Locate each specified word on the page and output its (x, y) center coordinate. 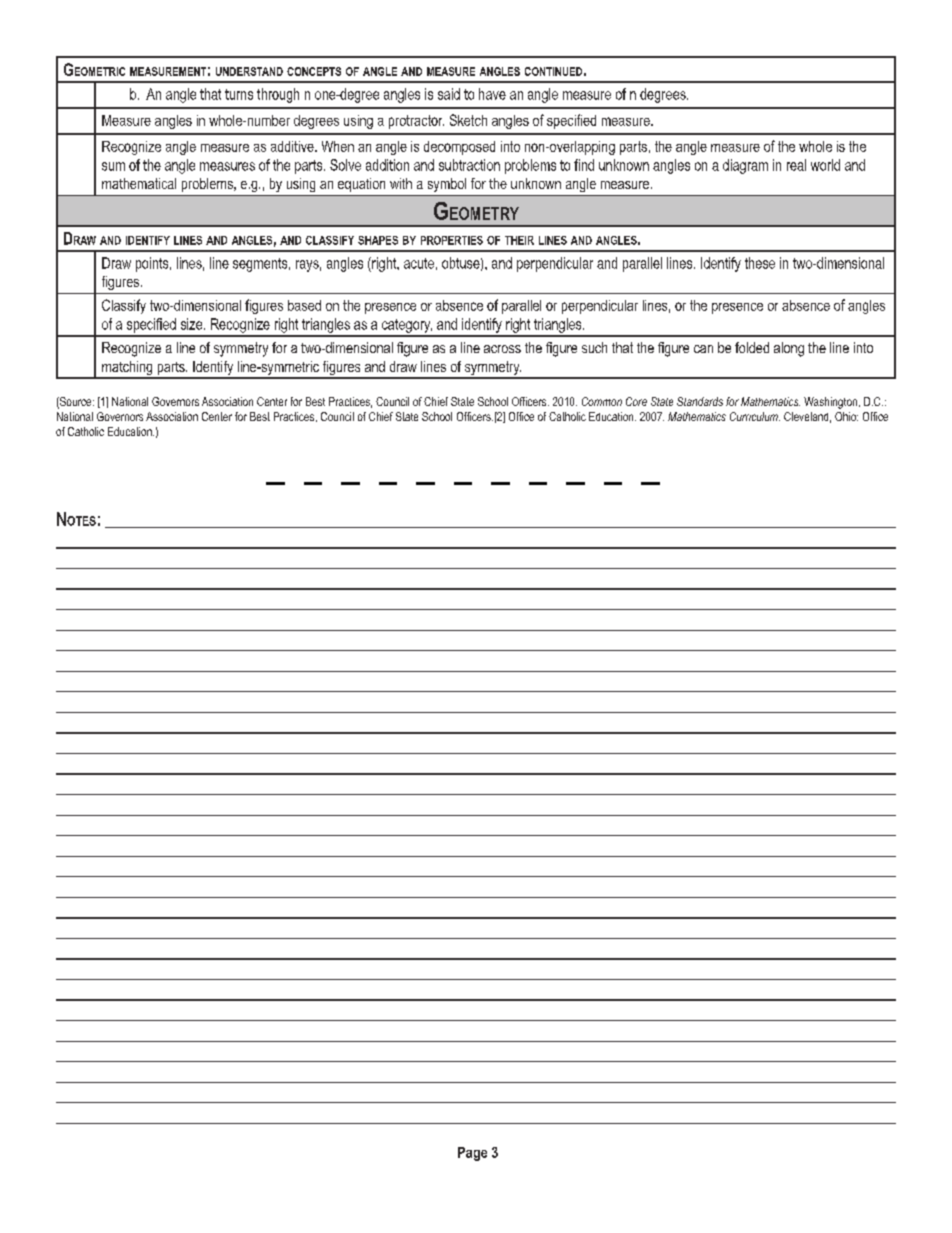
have (492, 94)
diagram (745, 166)
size (193, 324)
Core (636, 401)
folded (752, 347)
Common (602, 401)
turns (239, 94)
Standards (700, 401)
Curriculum (755, 416)
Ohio (846, 416)
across (502, 349)
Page (472, 1154)
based (304, 305)
